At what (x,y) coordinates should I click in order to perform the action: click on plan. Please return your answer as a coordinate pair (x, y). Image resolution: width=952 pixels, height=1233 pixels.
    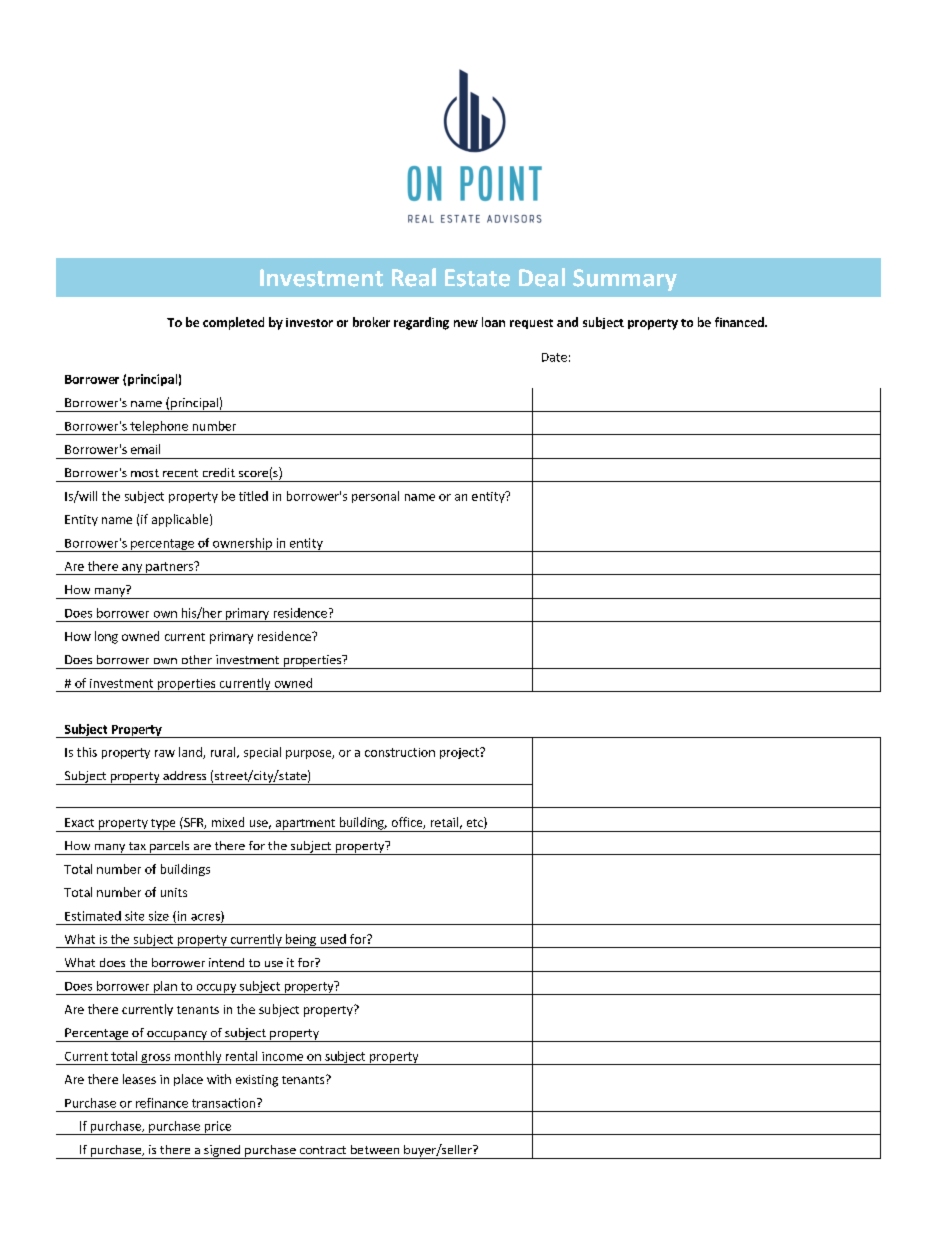
    Looking at the image, I should click on (165, 988).
